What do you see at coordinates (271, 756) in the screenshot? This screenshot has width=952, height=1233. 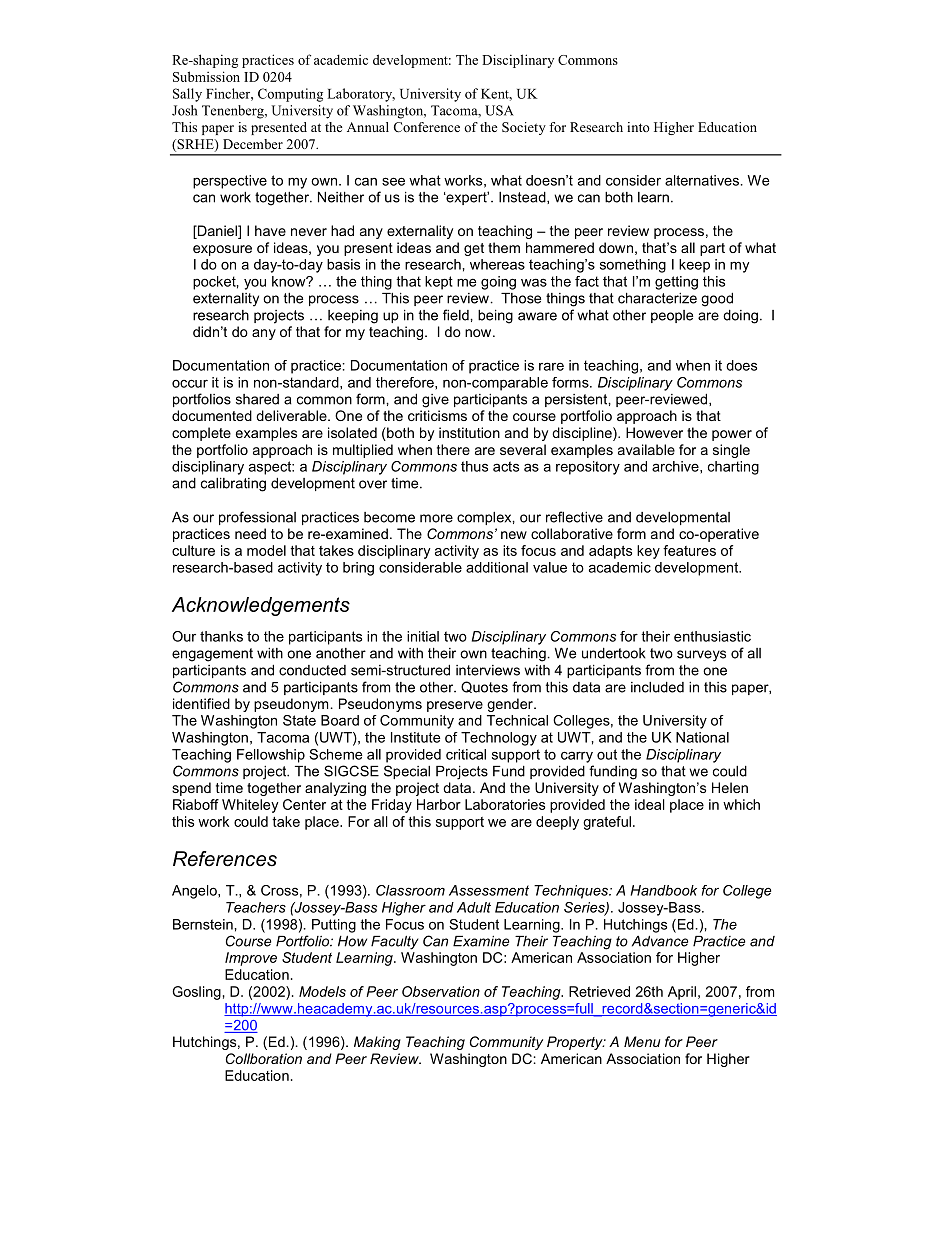 I see `Fellowship` at bounding box center [271, 756].
